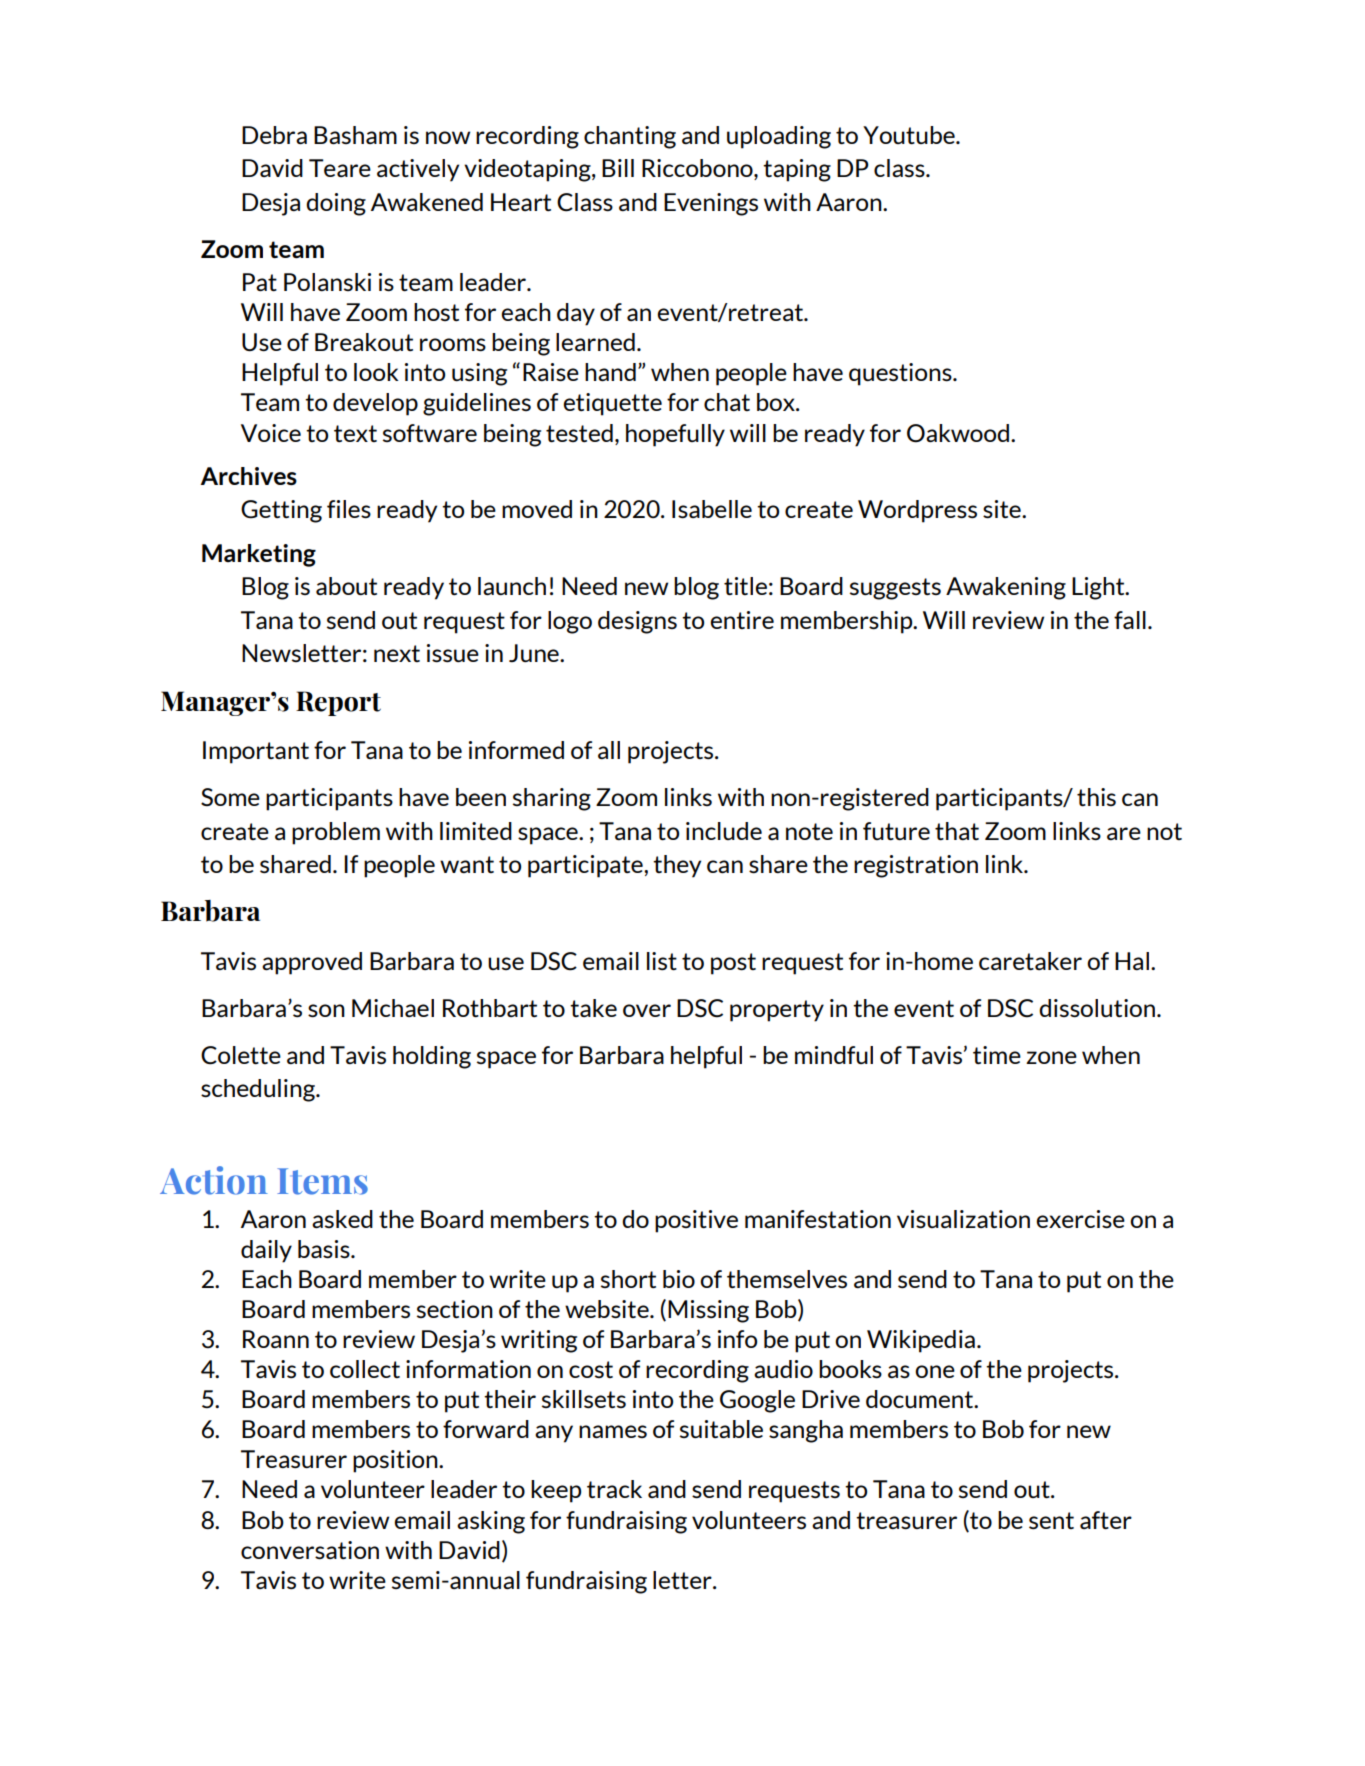  I want to click on problem, so click(336, 833).
